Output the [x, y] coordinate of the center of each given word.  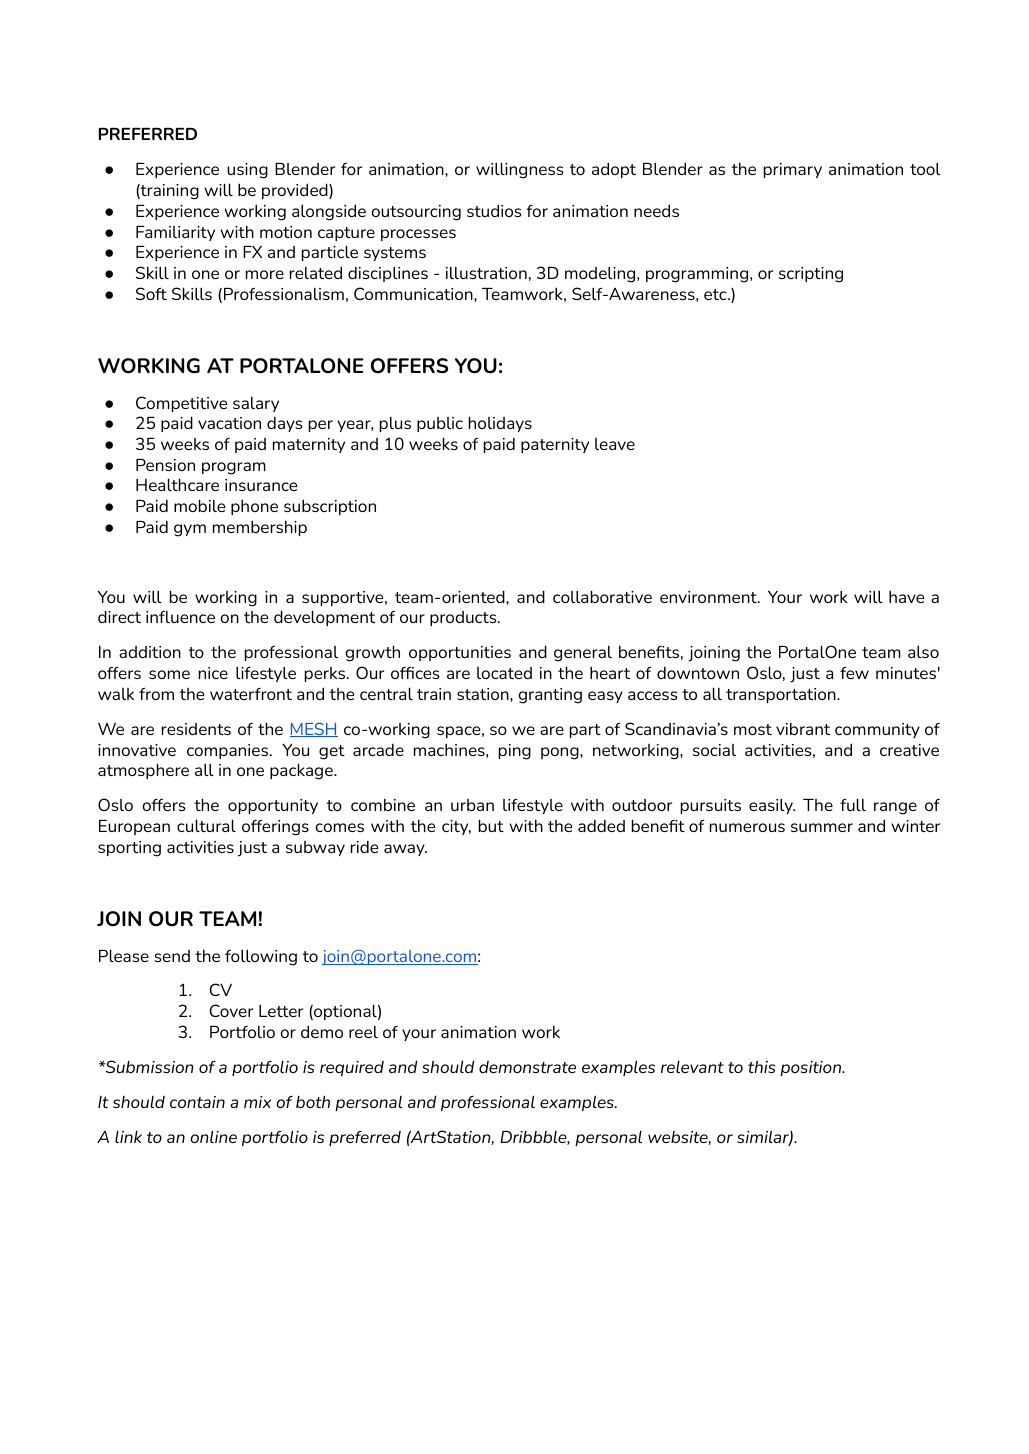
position [812, 1068]
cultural [206, 825]
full [853, 804]
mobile [199, 505]
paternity [555, 445]
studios [494, 210]
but [491, 825]
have [906, 596]
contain [197, 1102]
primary [793, 170]
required [352, 1068]
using [247, 171]
